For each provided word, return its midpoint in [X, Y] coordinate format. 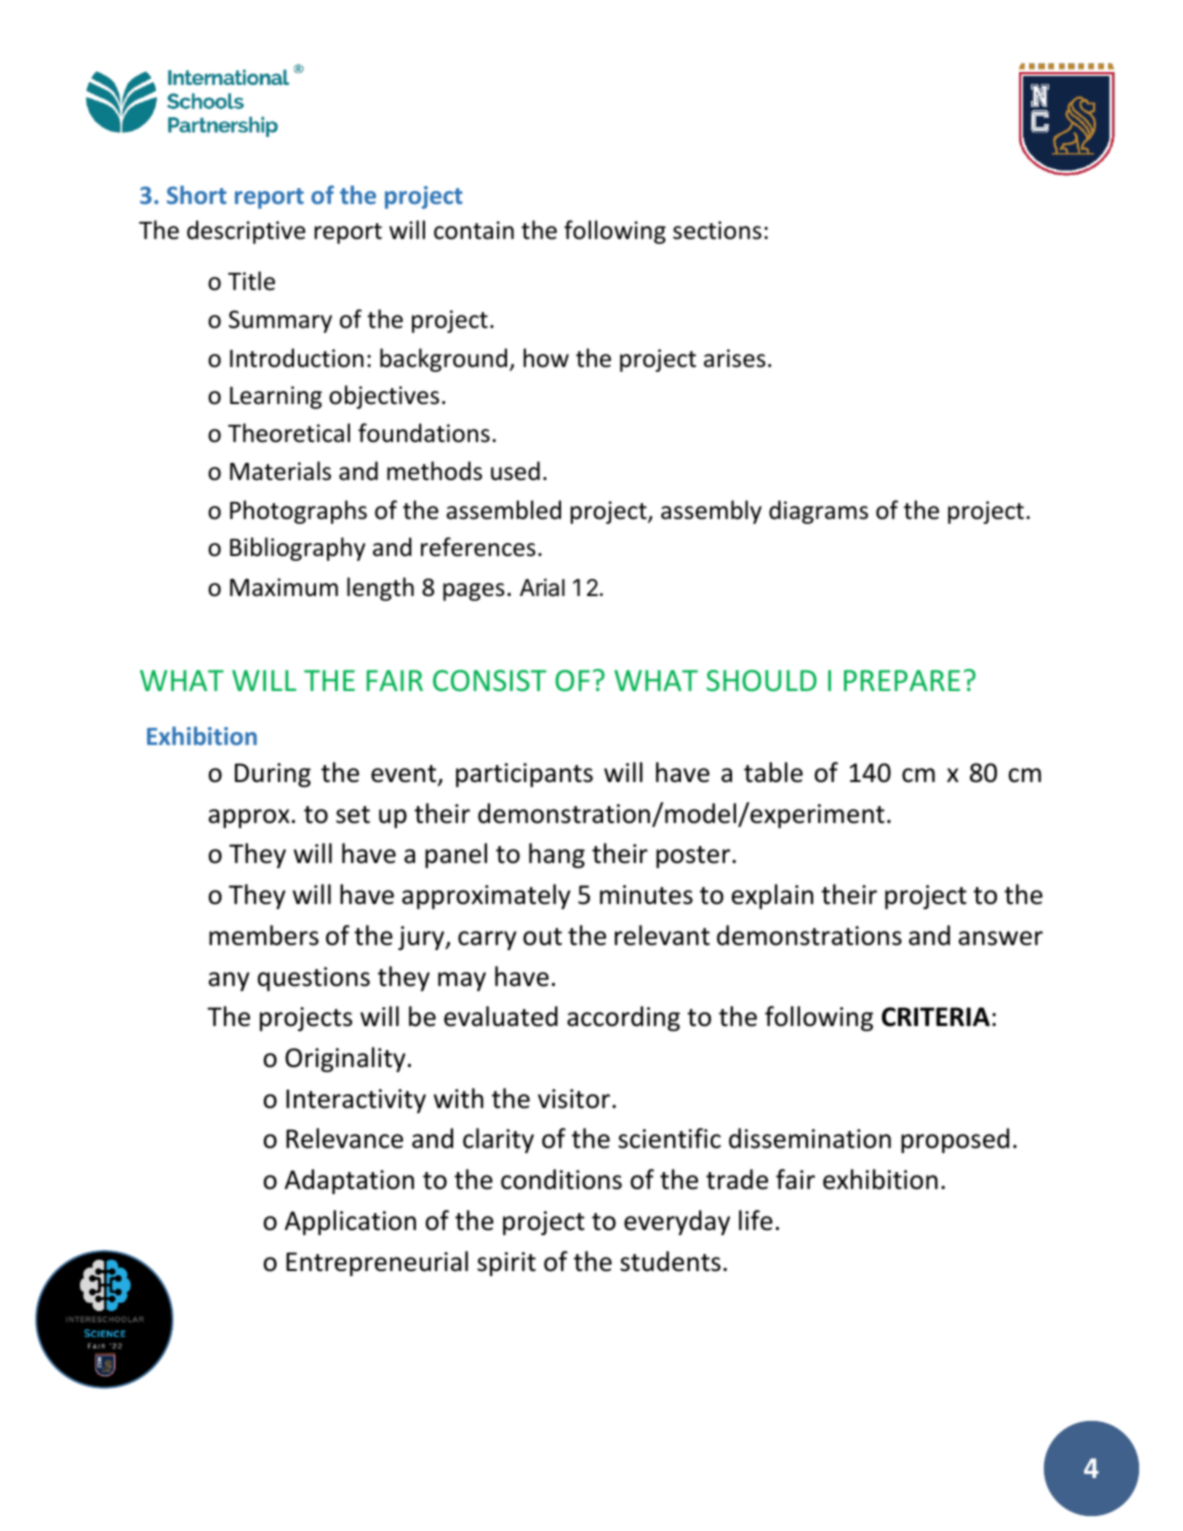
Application [350, 1222]
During [273, 775]
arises [735, 358]
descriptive [246, 232]
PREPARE [902, 680]
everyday [677, 1222]
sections [717, 230]
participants [524, 775]
